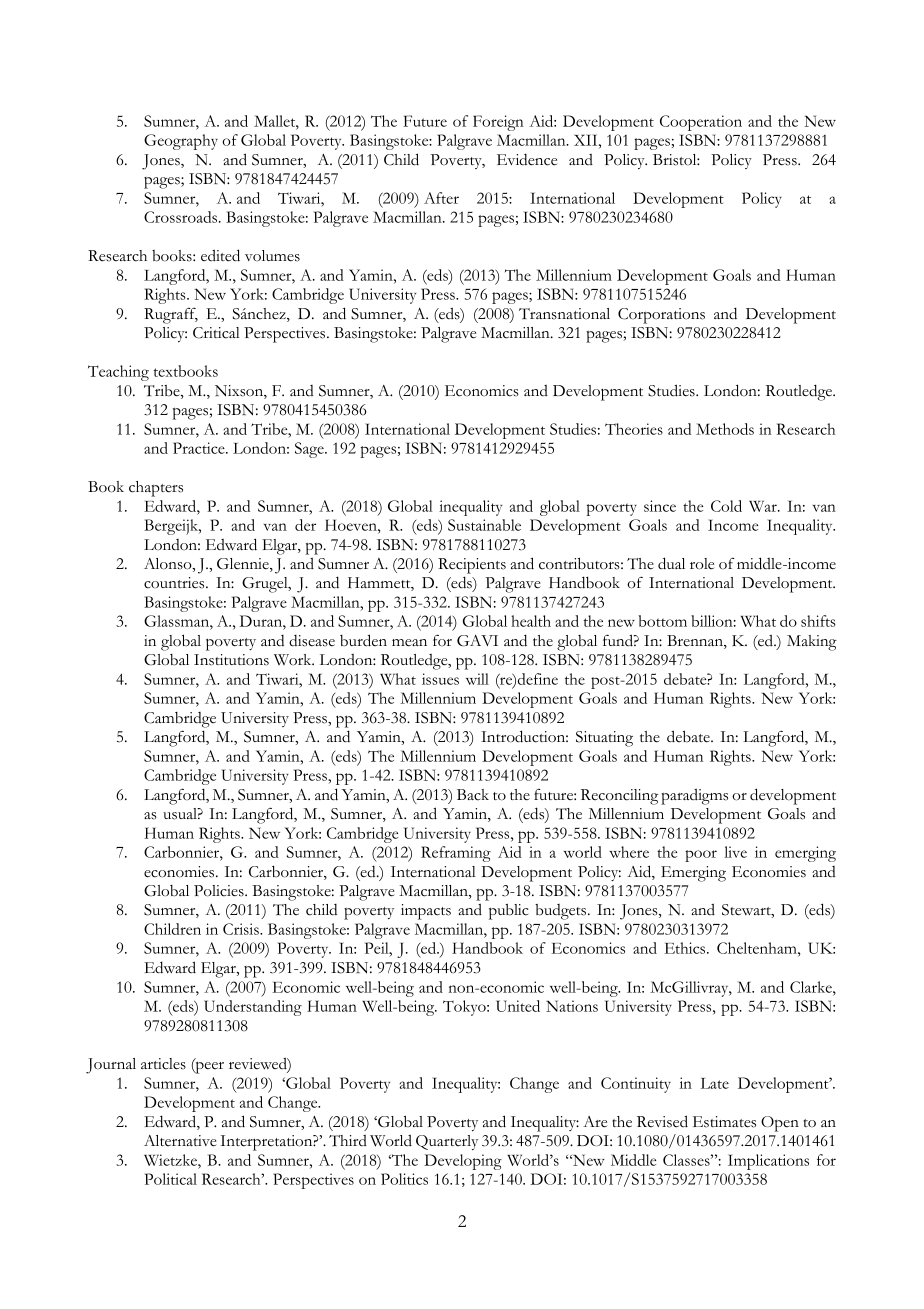  I want to click on Alternative, so click(180, 1141).
